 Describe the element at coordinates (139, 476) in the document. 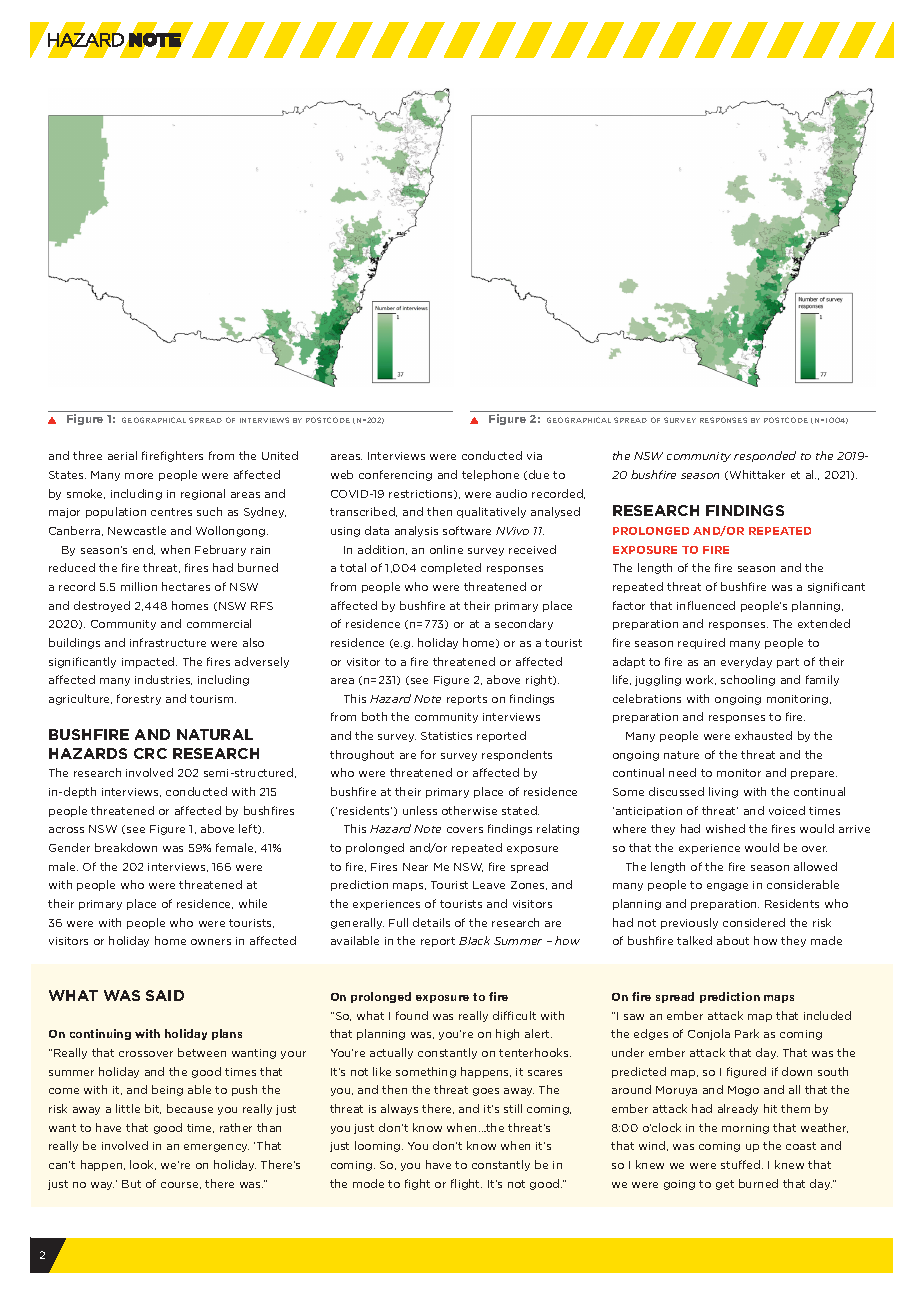

I see `more` at that location.
